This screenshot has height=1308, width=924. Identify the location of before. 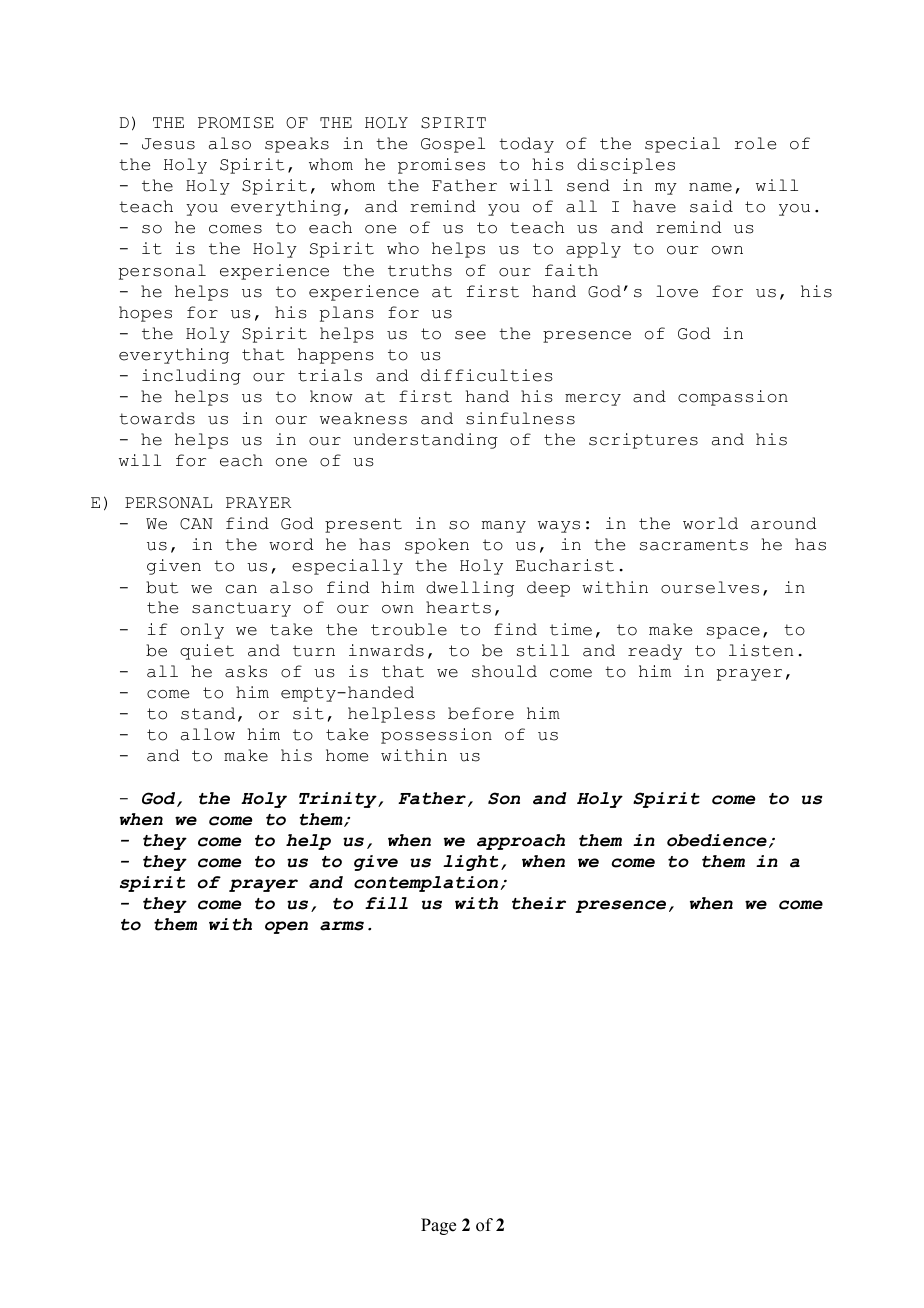
(481, 713).
